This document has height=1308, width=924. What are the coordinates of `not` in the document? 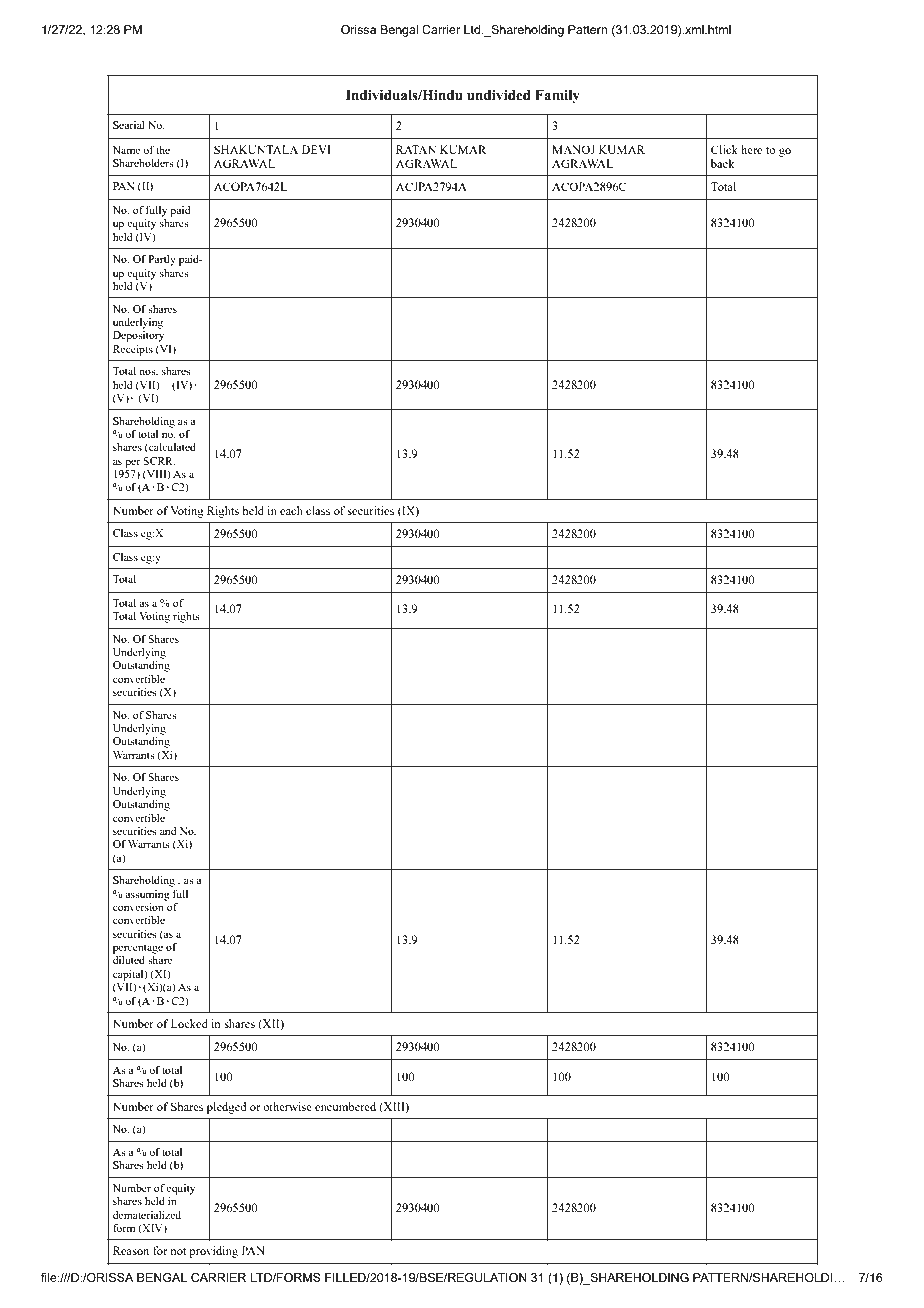 It's located at (178, 1251).
